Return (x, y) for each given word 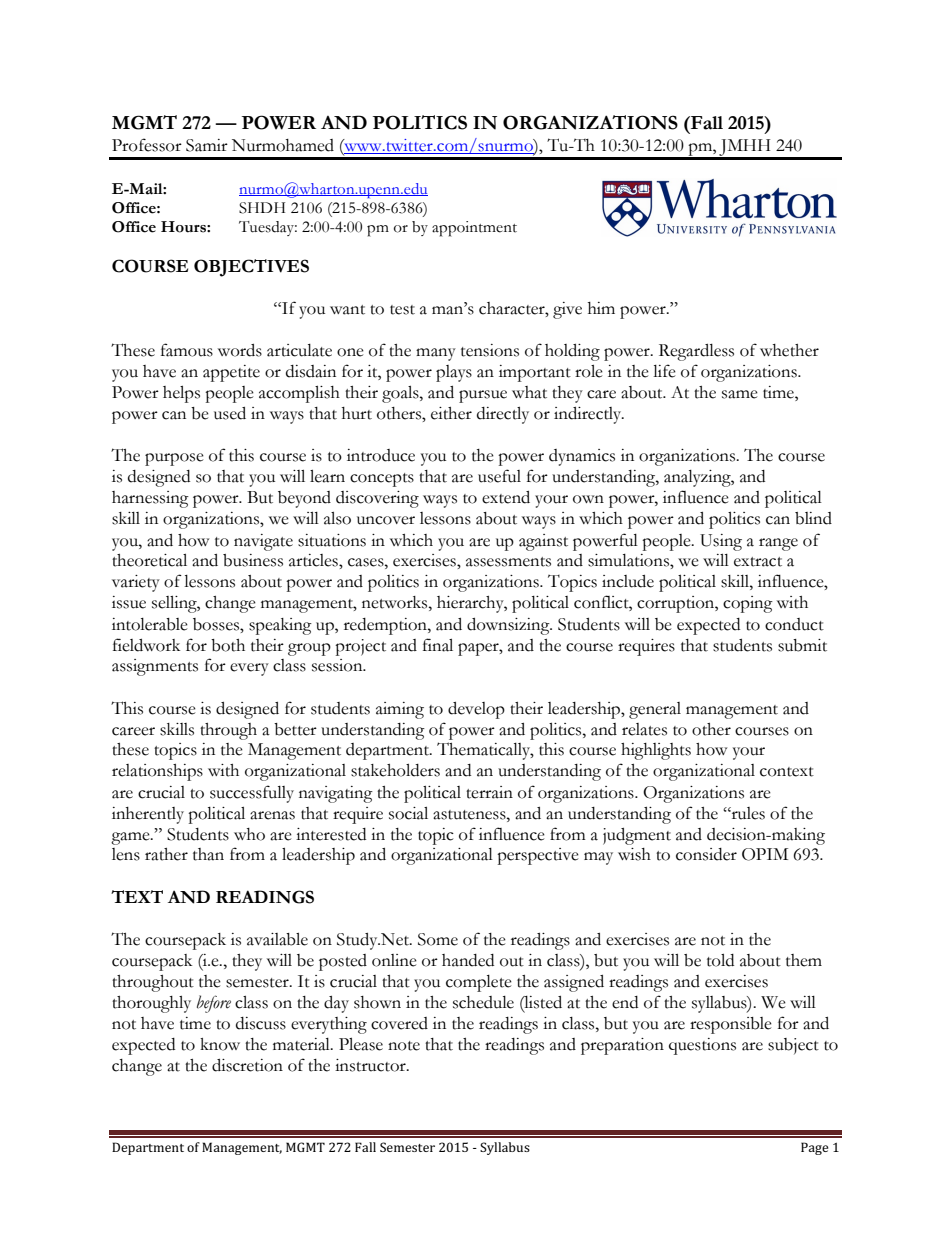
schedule (483, 1002)
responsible (731, 1025)
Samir (207, 145)
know (220, 1044)
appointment (474, 229)
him (601, 308)
